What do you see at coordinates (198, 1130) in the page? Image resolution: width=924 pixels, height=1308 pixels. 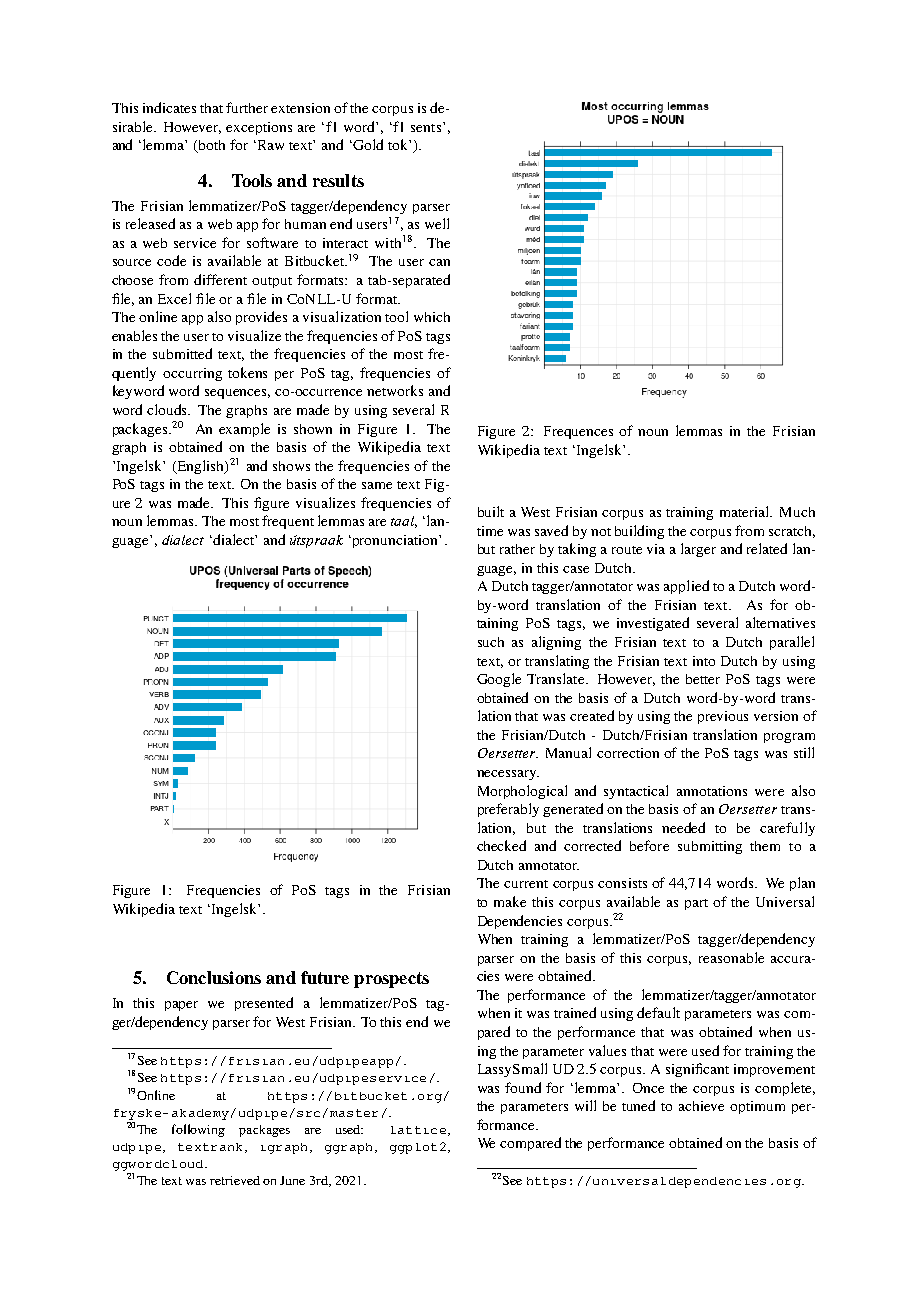 I see `following` at bounding box center [198, 1130].
